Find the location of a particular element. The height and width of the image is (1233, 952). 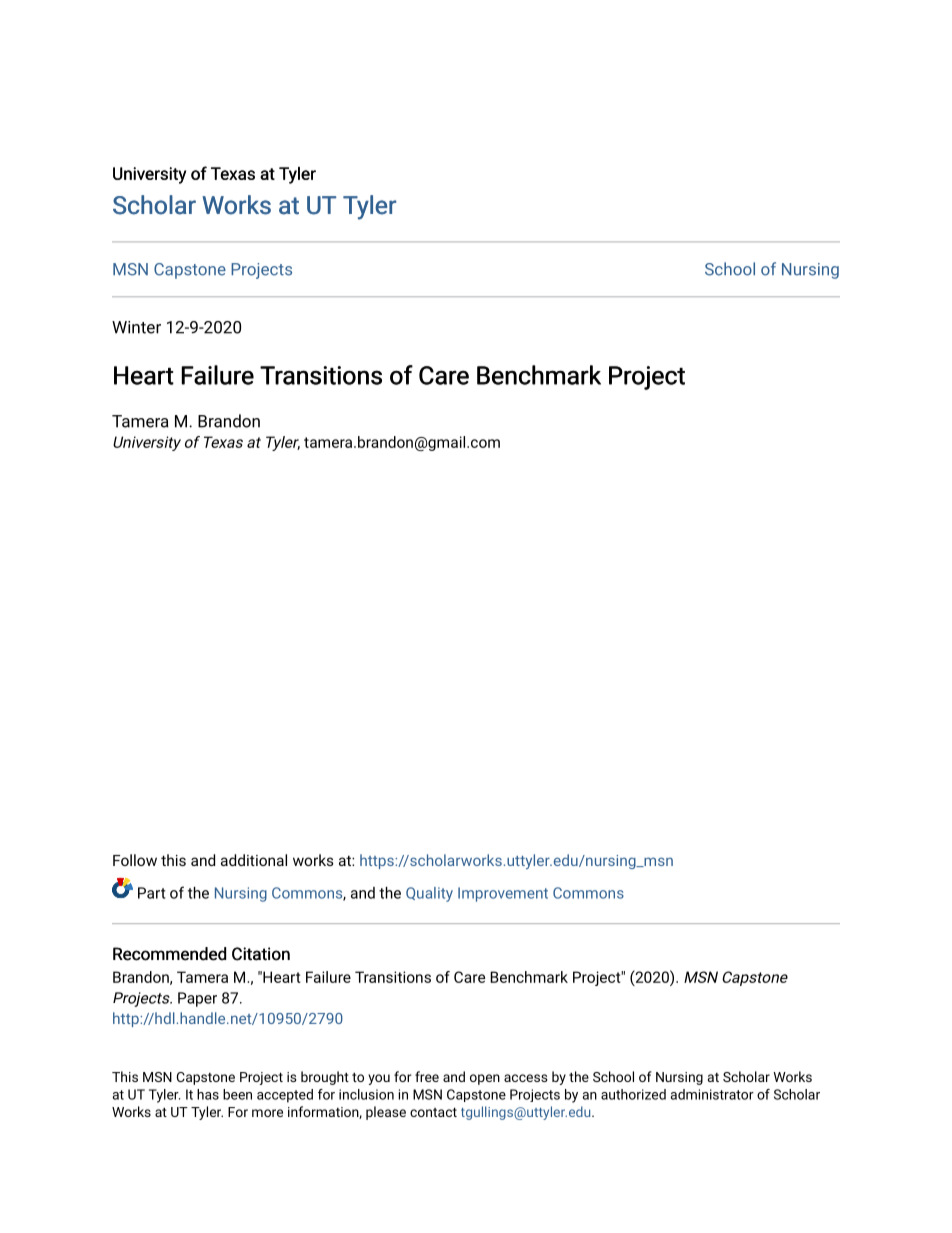

Recommended is located at coordinates (169, 954).
